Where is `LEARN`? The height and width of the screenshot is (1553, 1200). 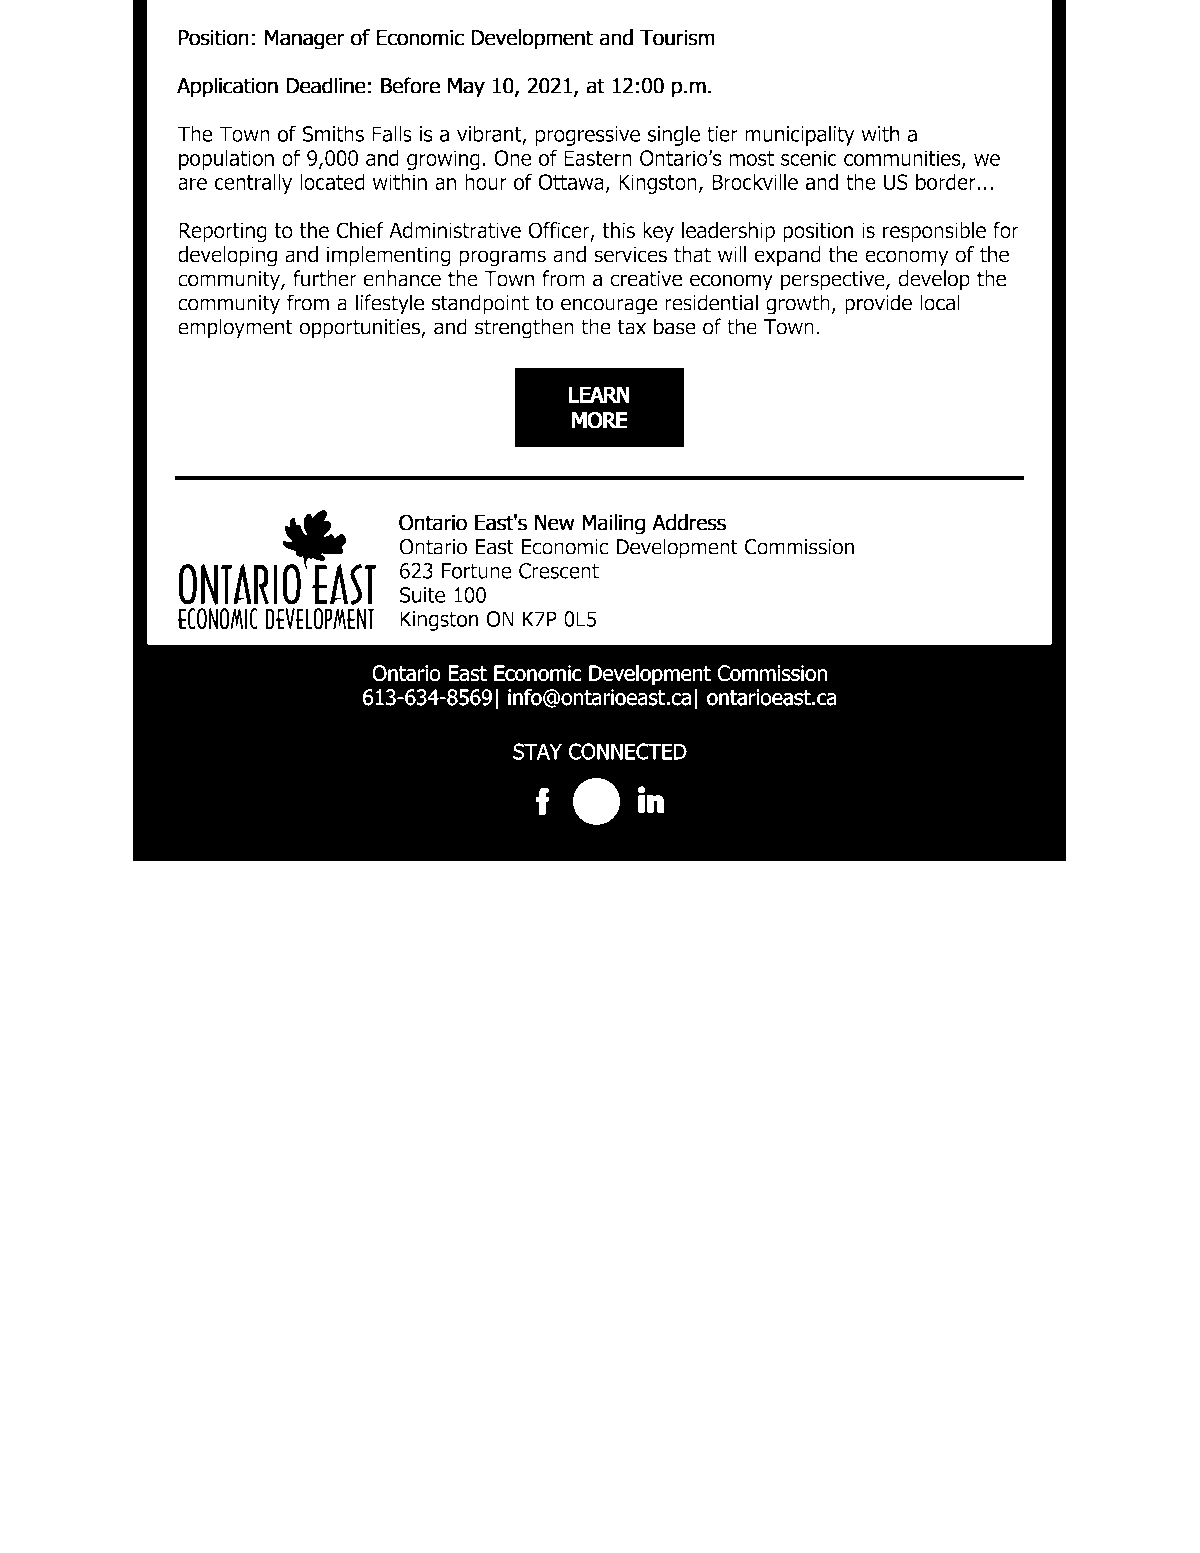
LEARN is located at coordinates (599, 395).
